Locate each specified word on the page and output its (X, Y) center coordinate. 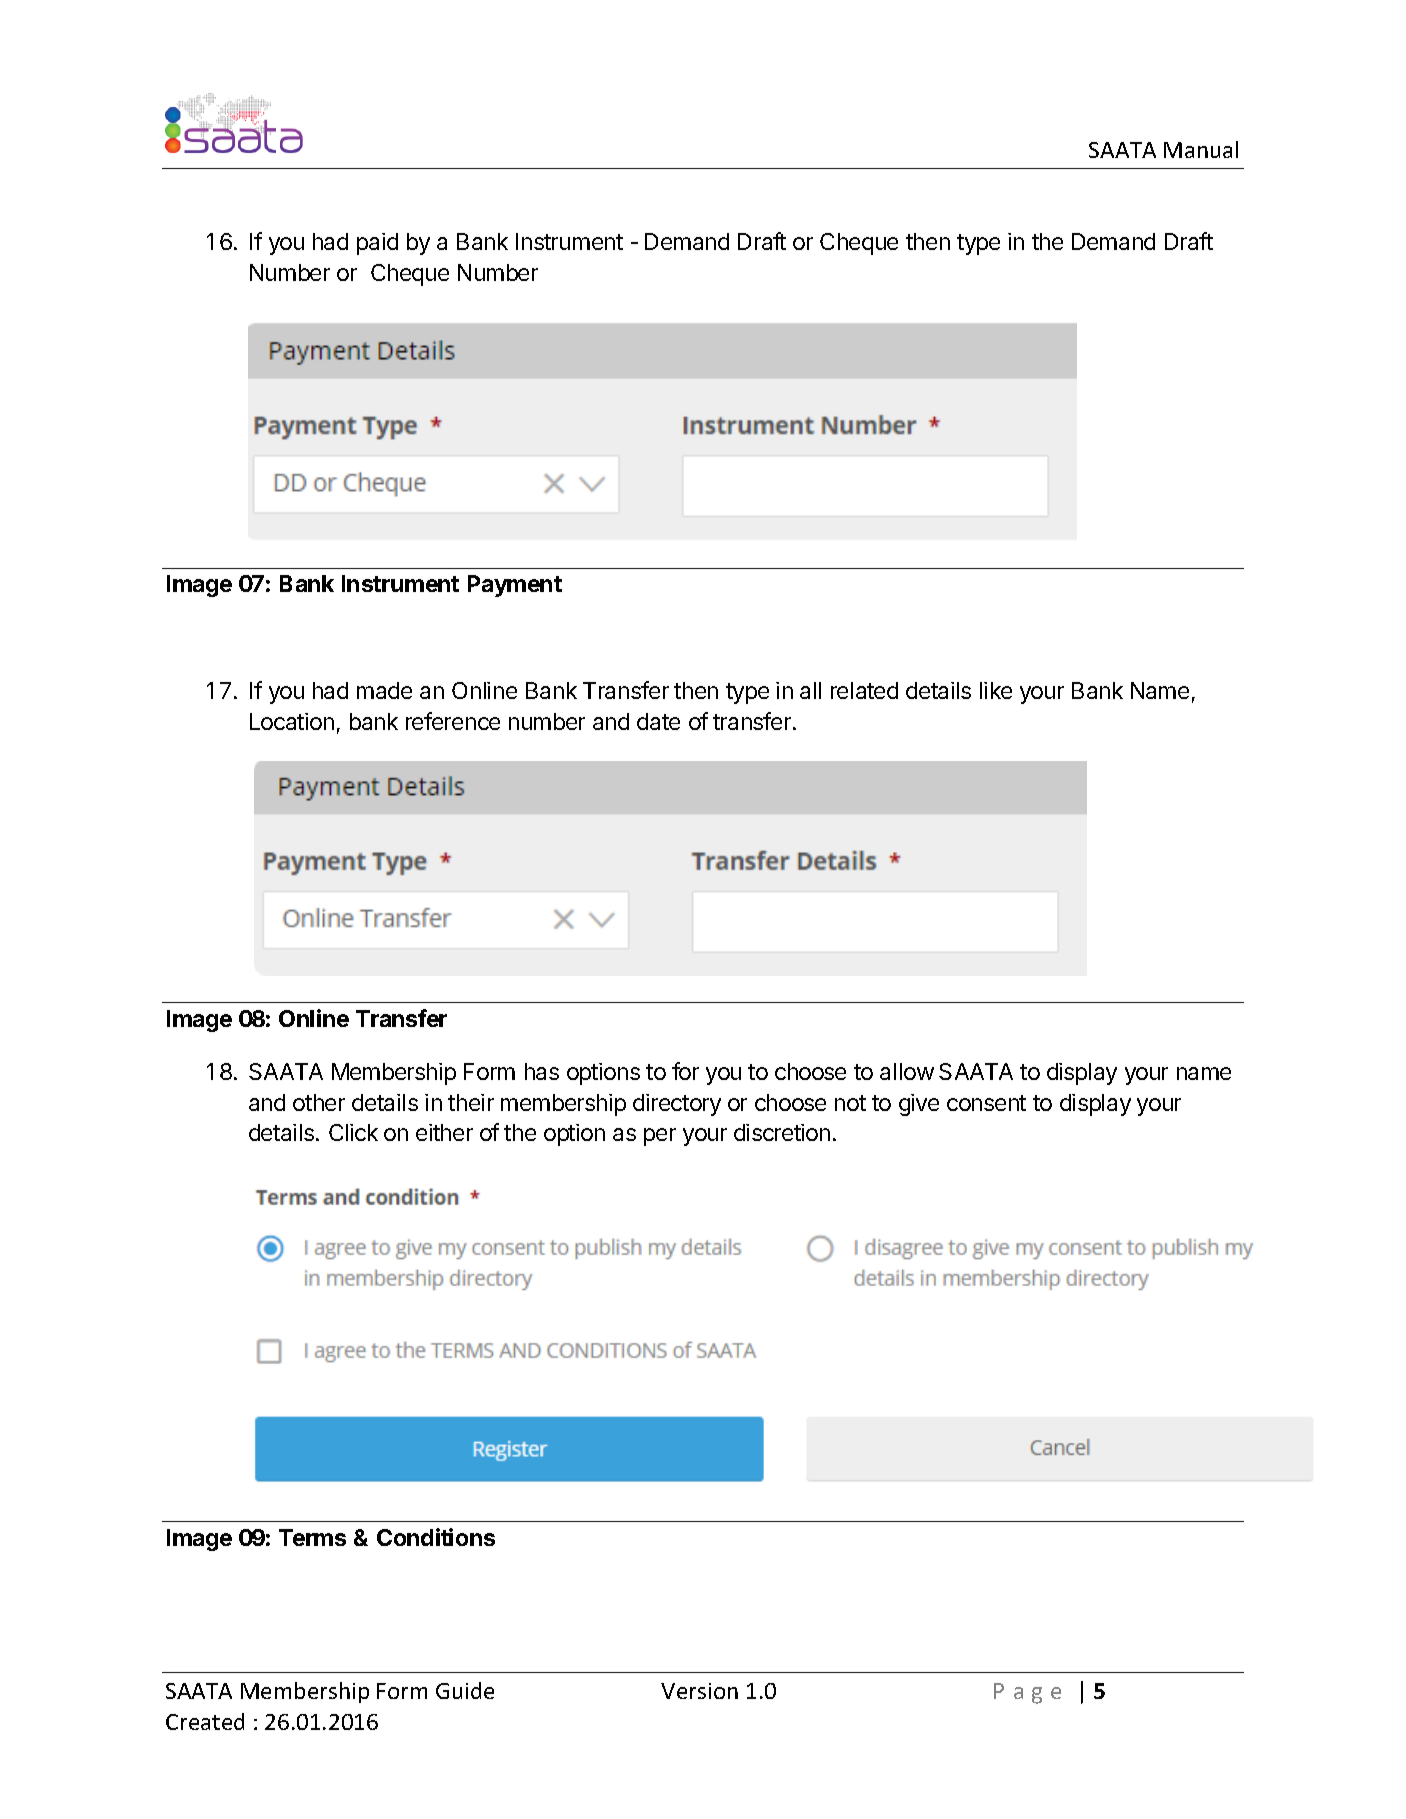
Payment (515, 586)
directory (677, 1105)
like (996, 690)
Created (205, 1721)
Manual (1201, 149)
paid (377, 244)
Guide (465, 1690)
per (660, 1137)
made (384, 690)
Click (353, 1132)
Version (699, 1691)
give (919, 1105)
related (864, 690)
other (319, 1102)
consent (986, 1103)
